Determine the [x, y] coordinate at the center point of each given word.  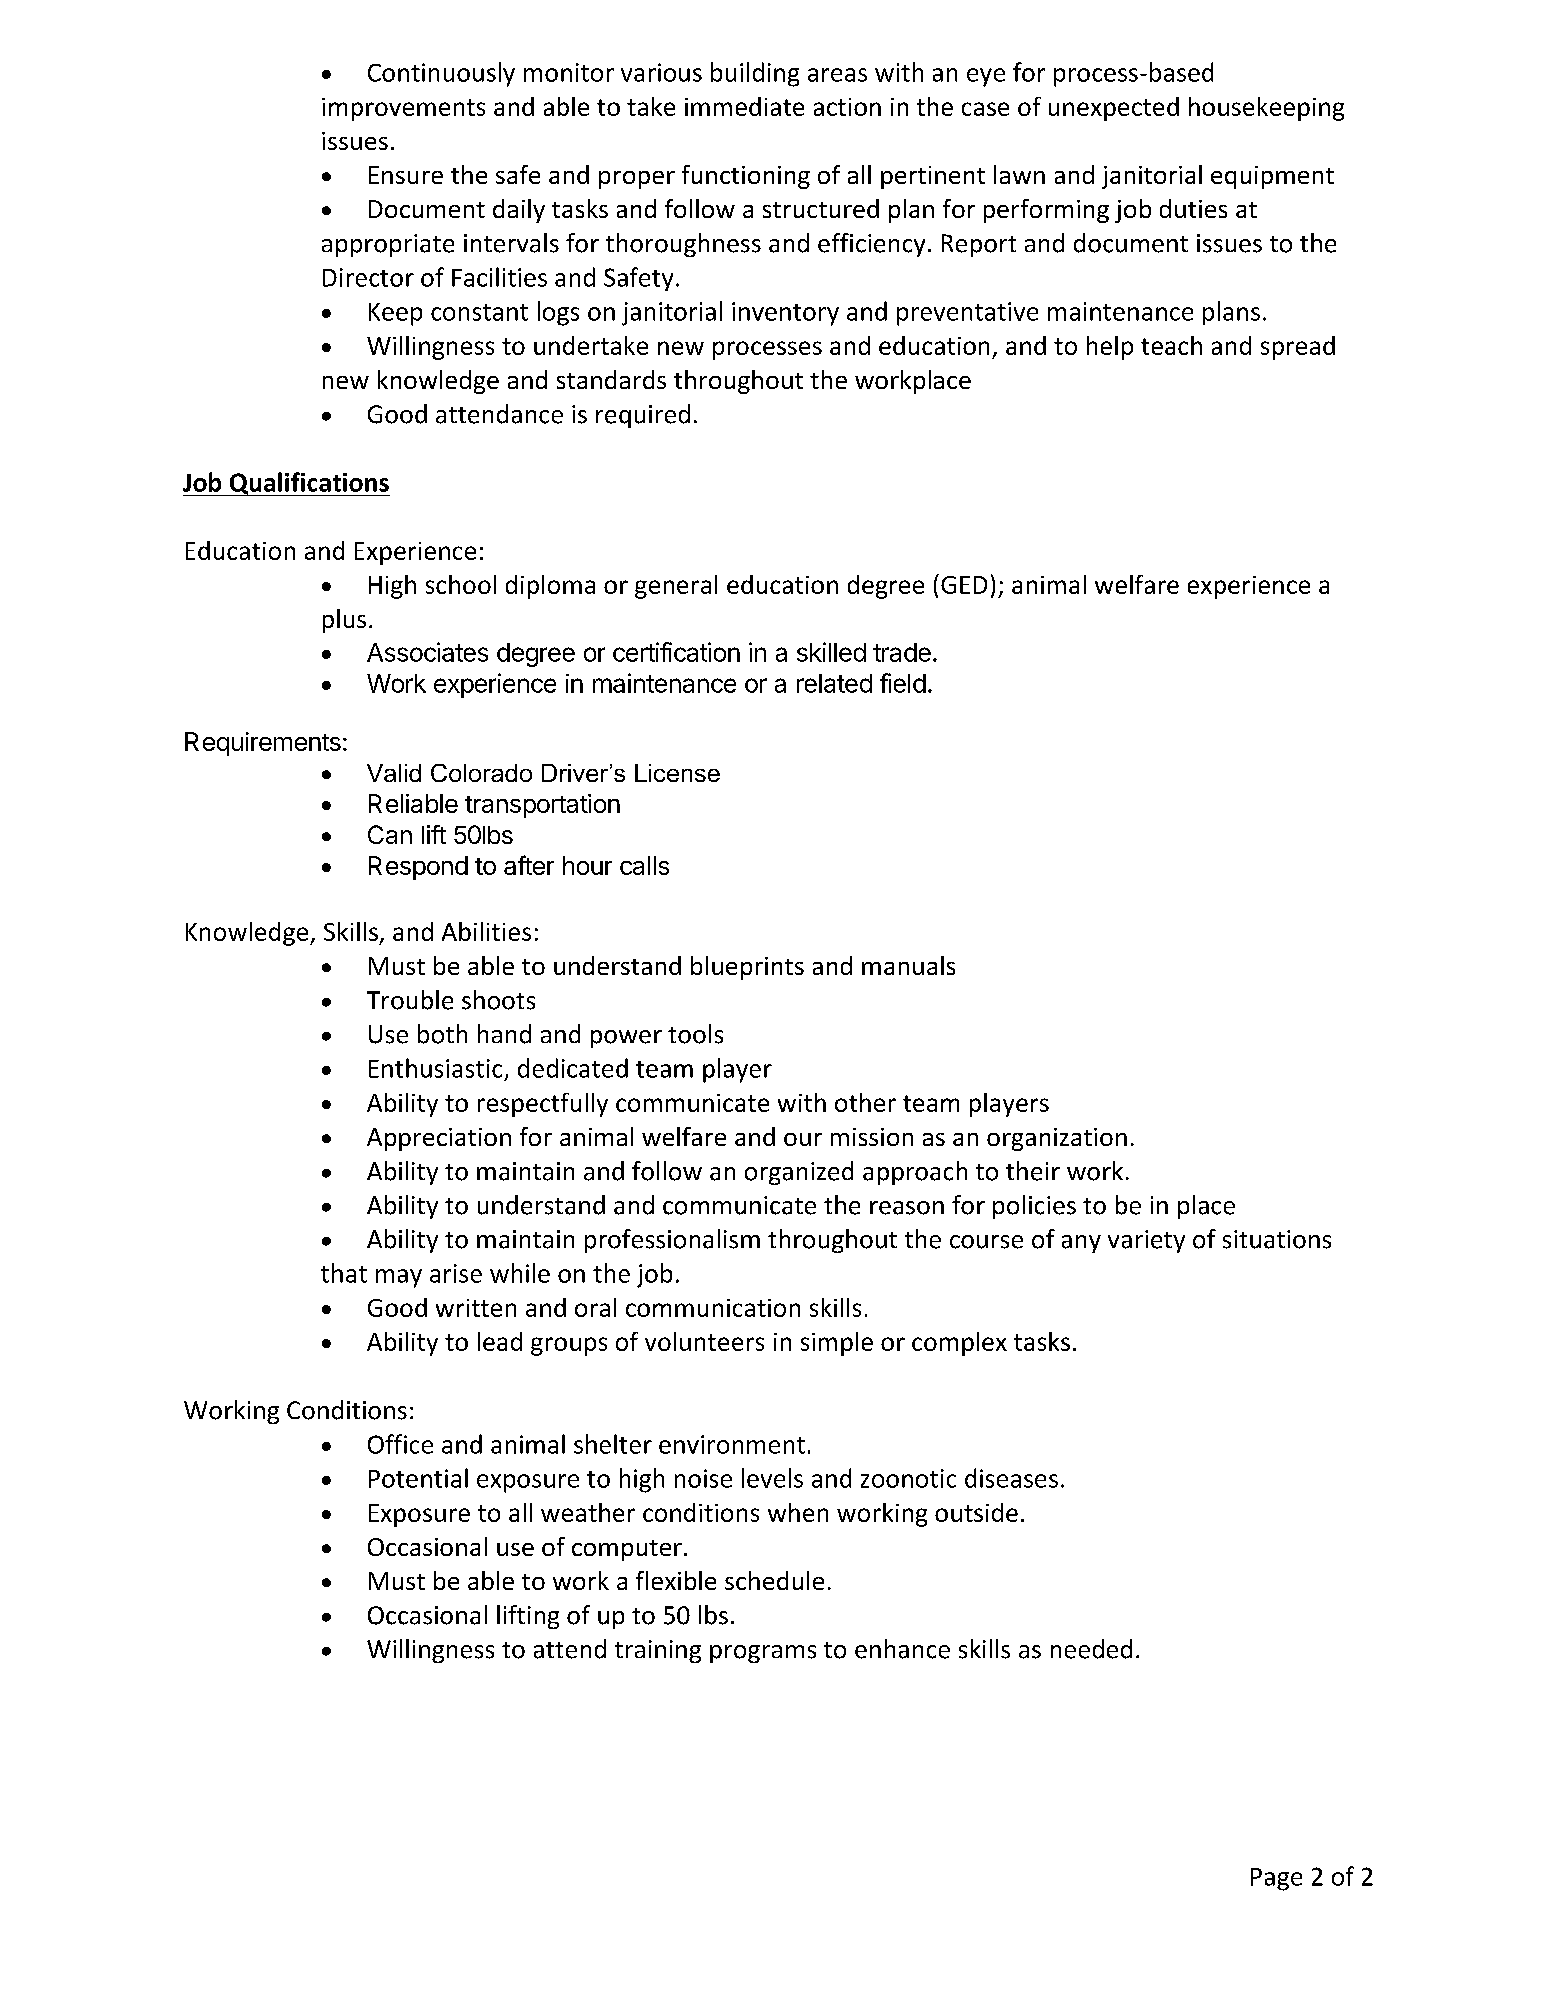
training [658, 1651]
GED [964, 585]
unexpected [1114, 109]
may [399, 1278]
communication [713, 1308]
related [834, 683]
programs [763, 1654]
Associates [427, 652]
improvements [403, 109]
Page [1276, 1879]
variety [1146, 1241]
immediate [744, 106]
